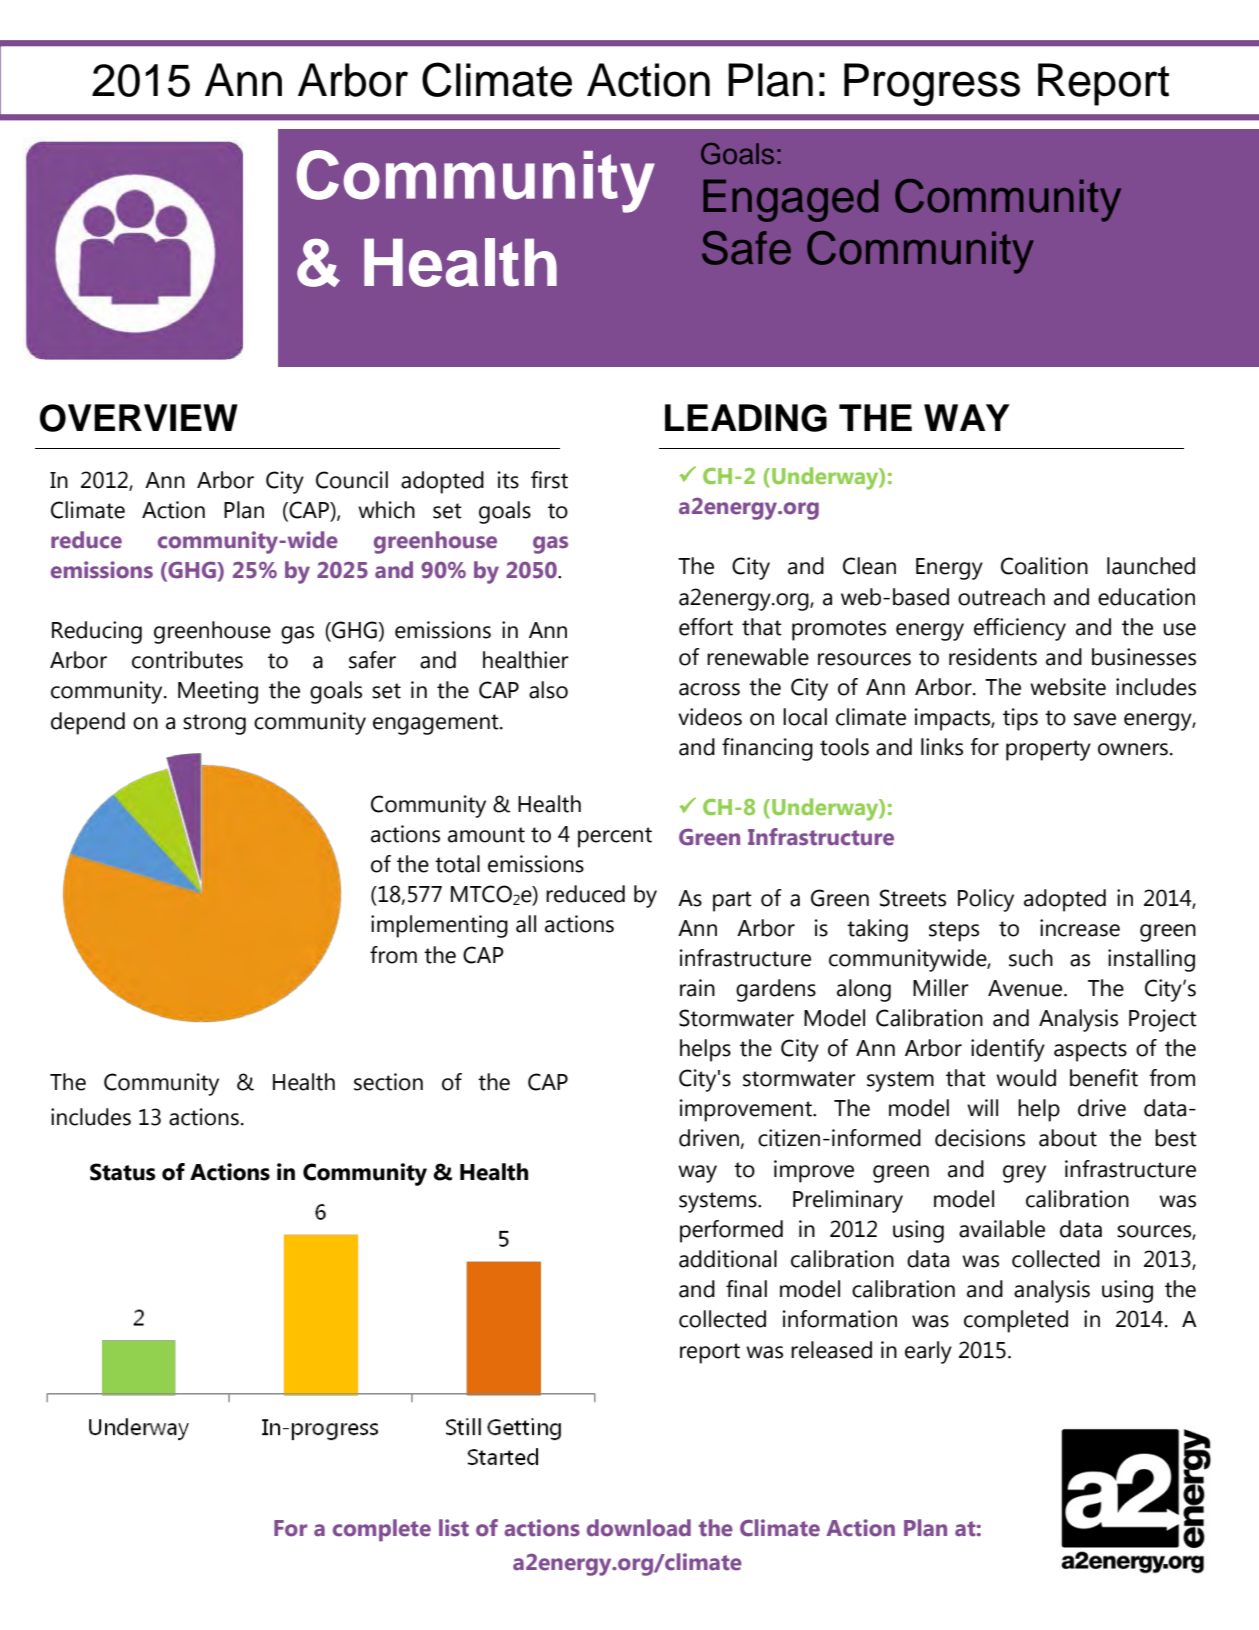 This page has height=1630, width=1259. Describe the element at coordinates (790, 200) in the page. I see `Engaged` at that location.
